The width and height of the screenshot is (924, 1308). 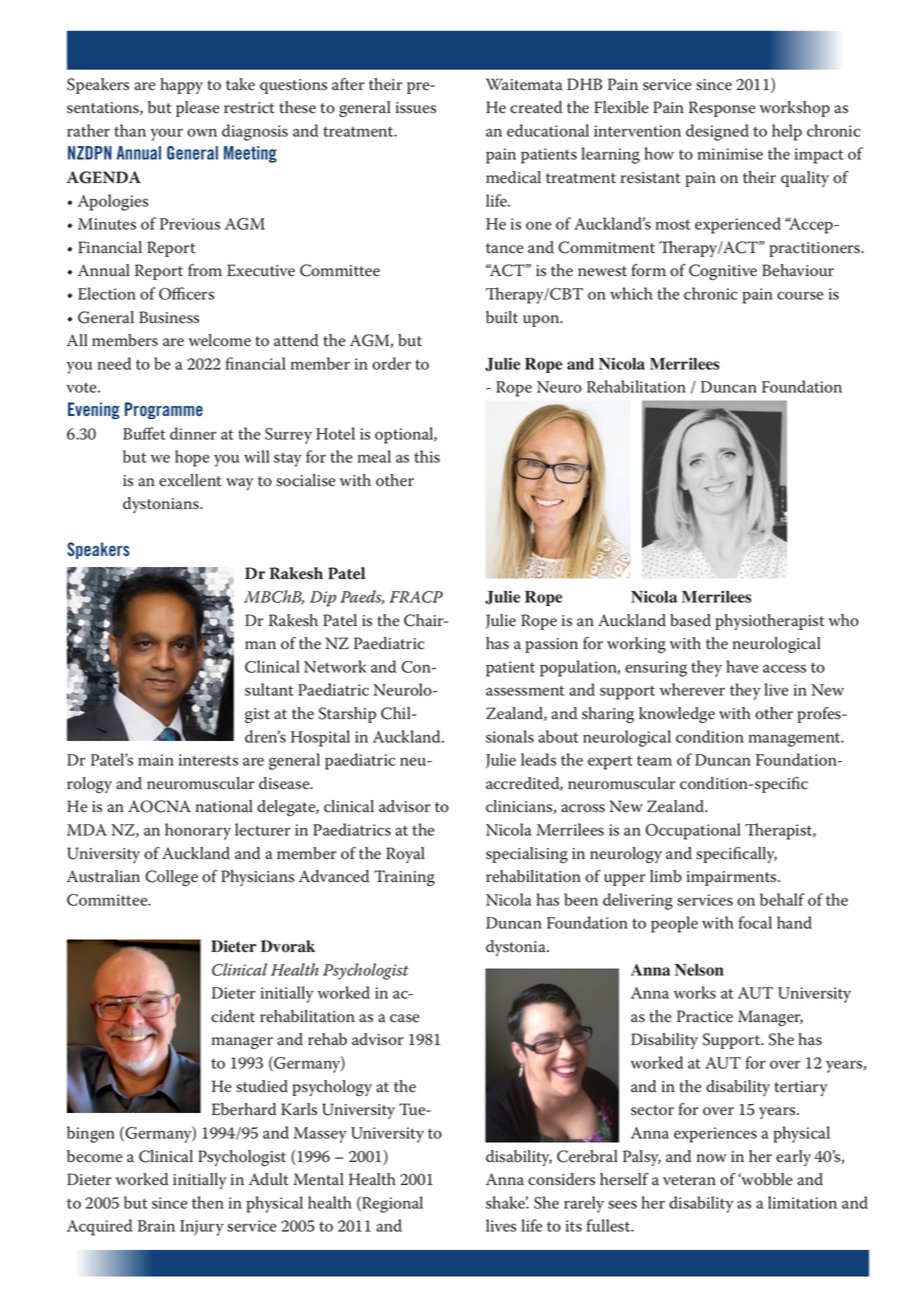 I want to click on your, so click(x=167, y=134).
